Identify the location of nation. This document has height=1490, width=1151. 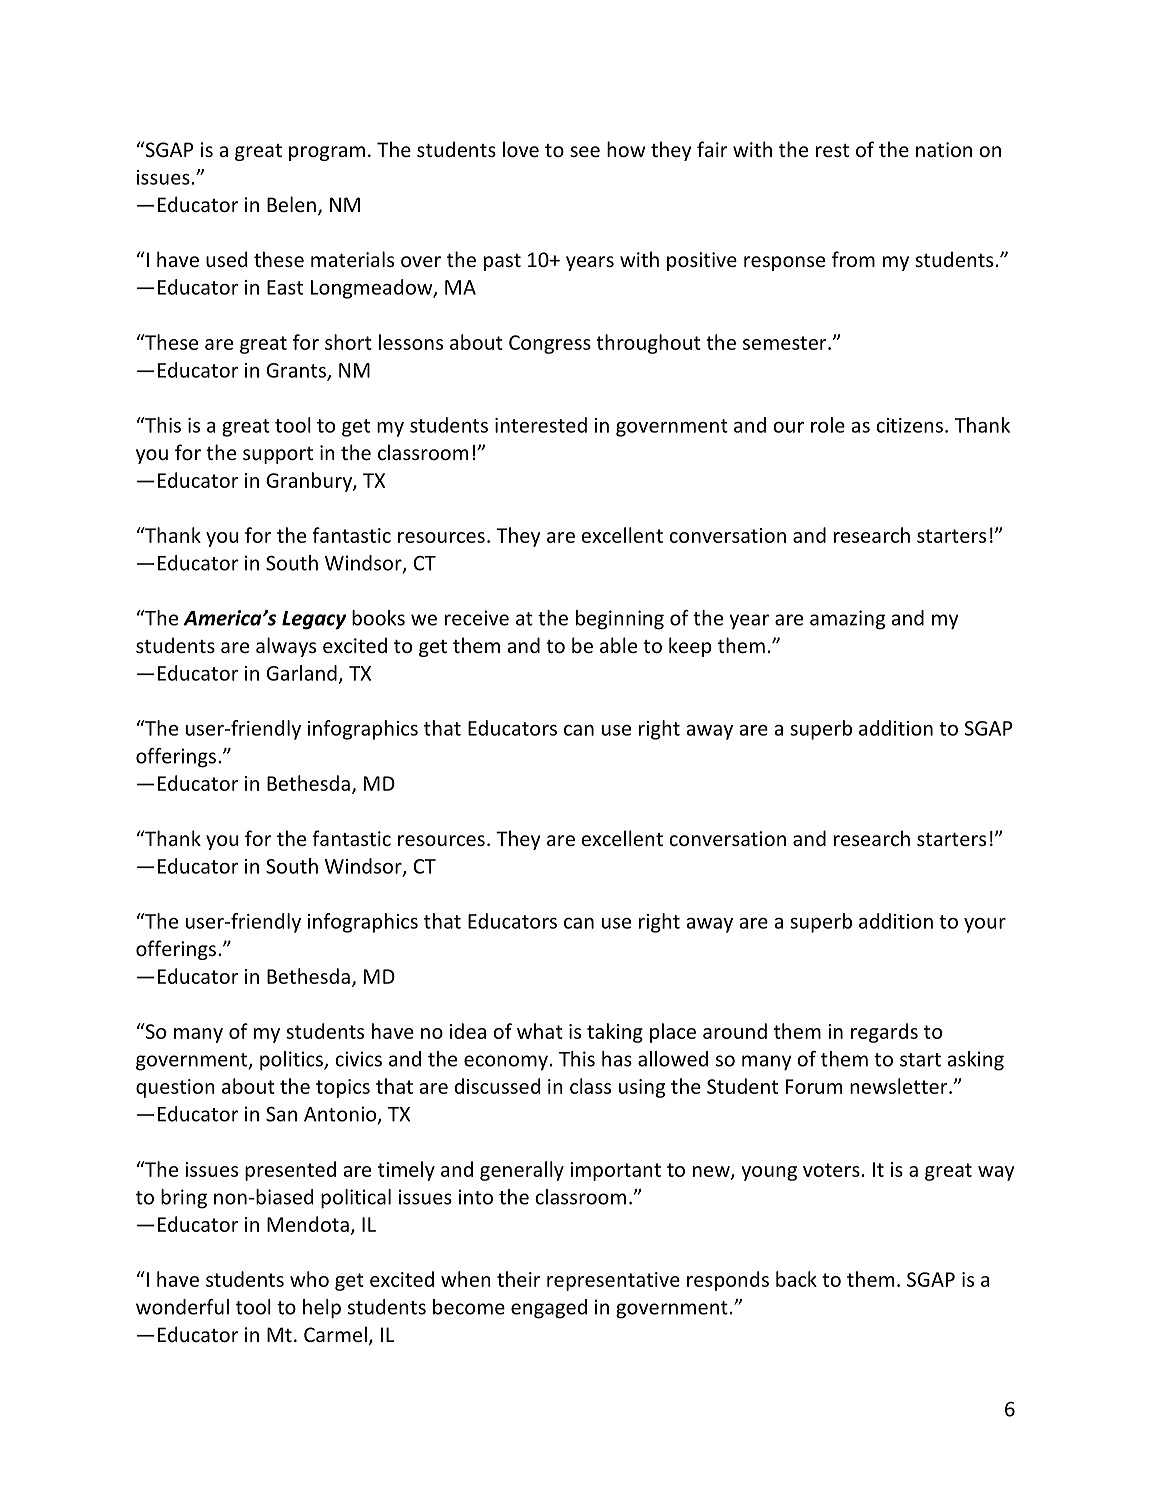
(944, 149).
